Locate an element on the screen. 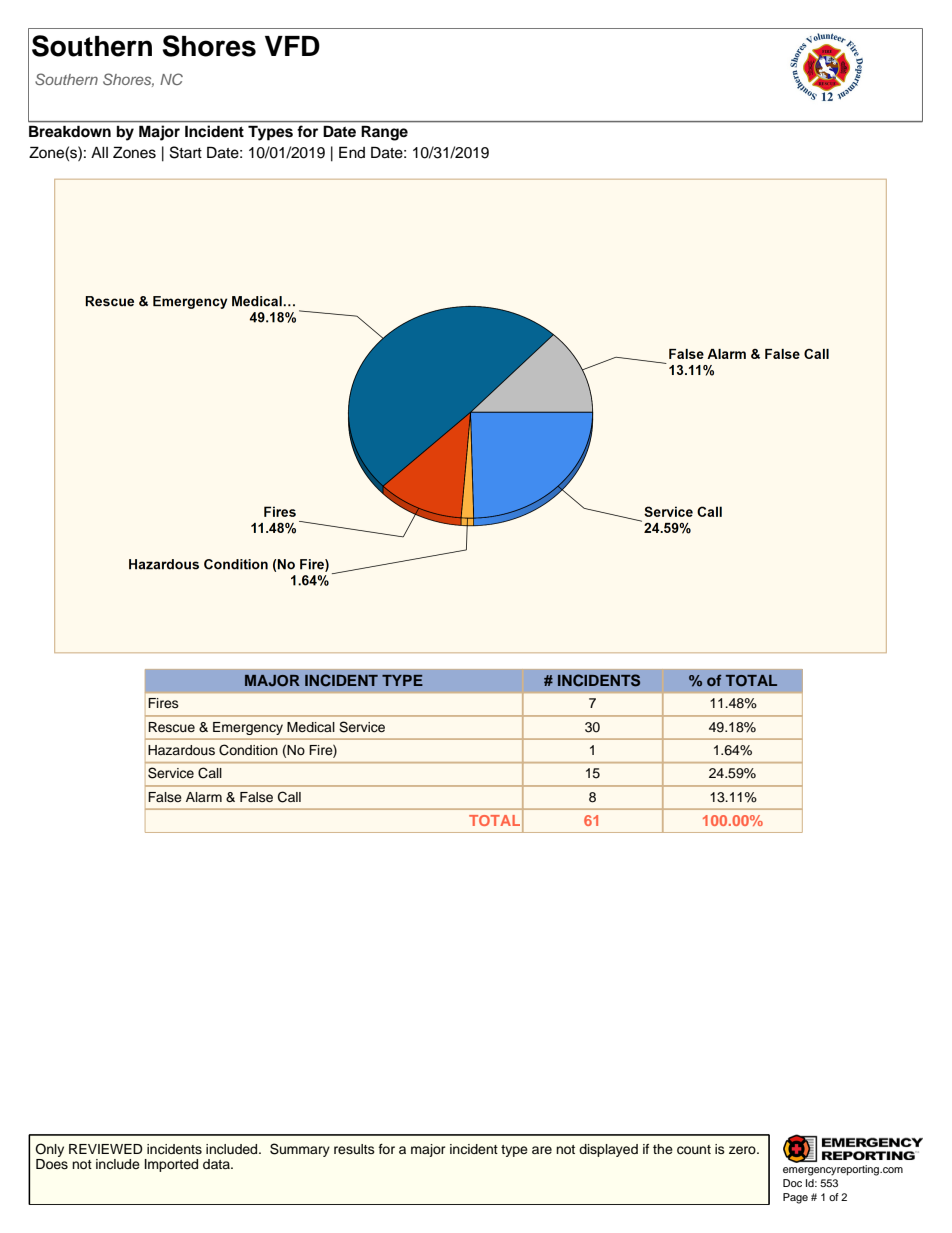 The image size is (952, 1233). Medical is located at coordinates (311, 727).
